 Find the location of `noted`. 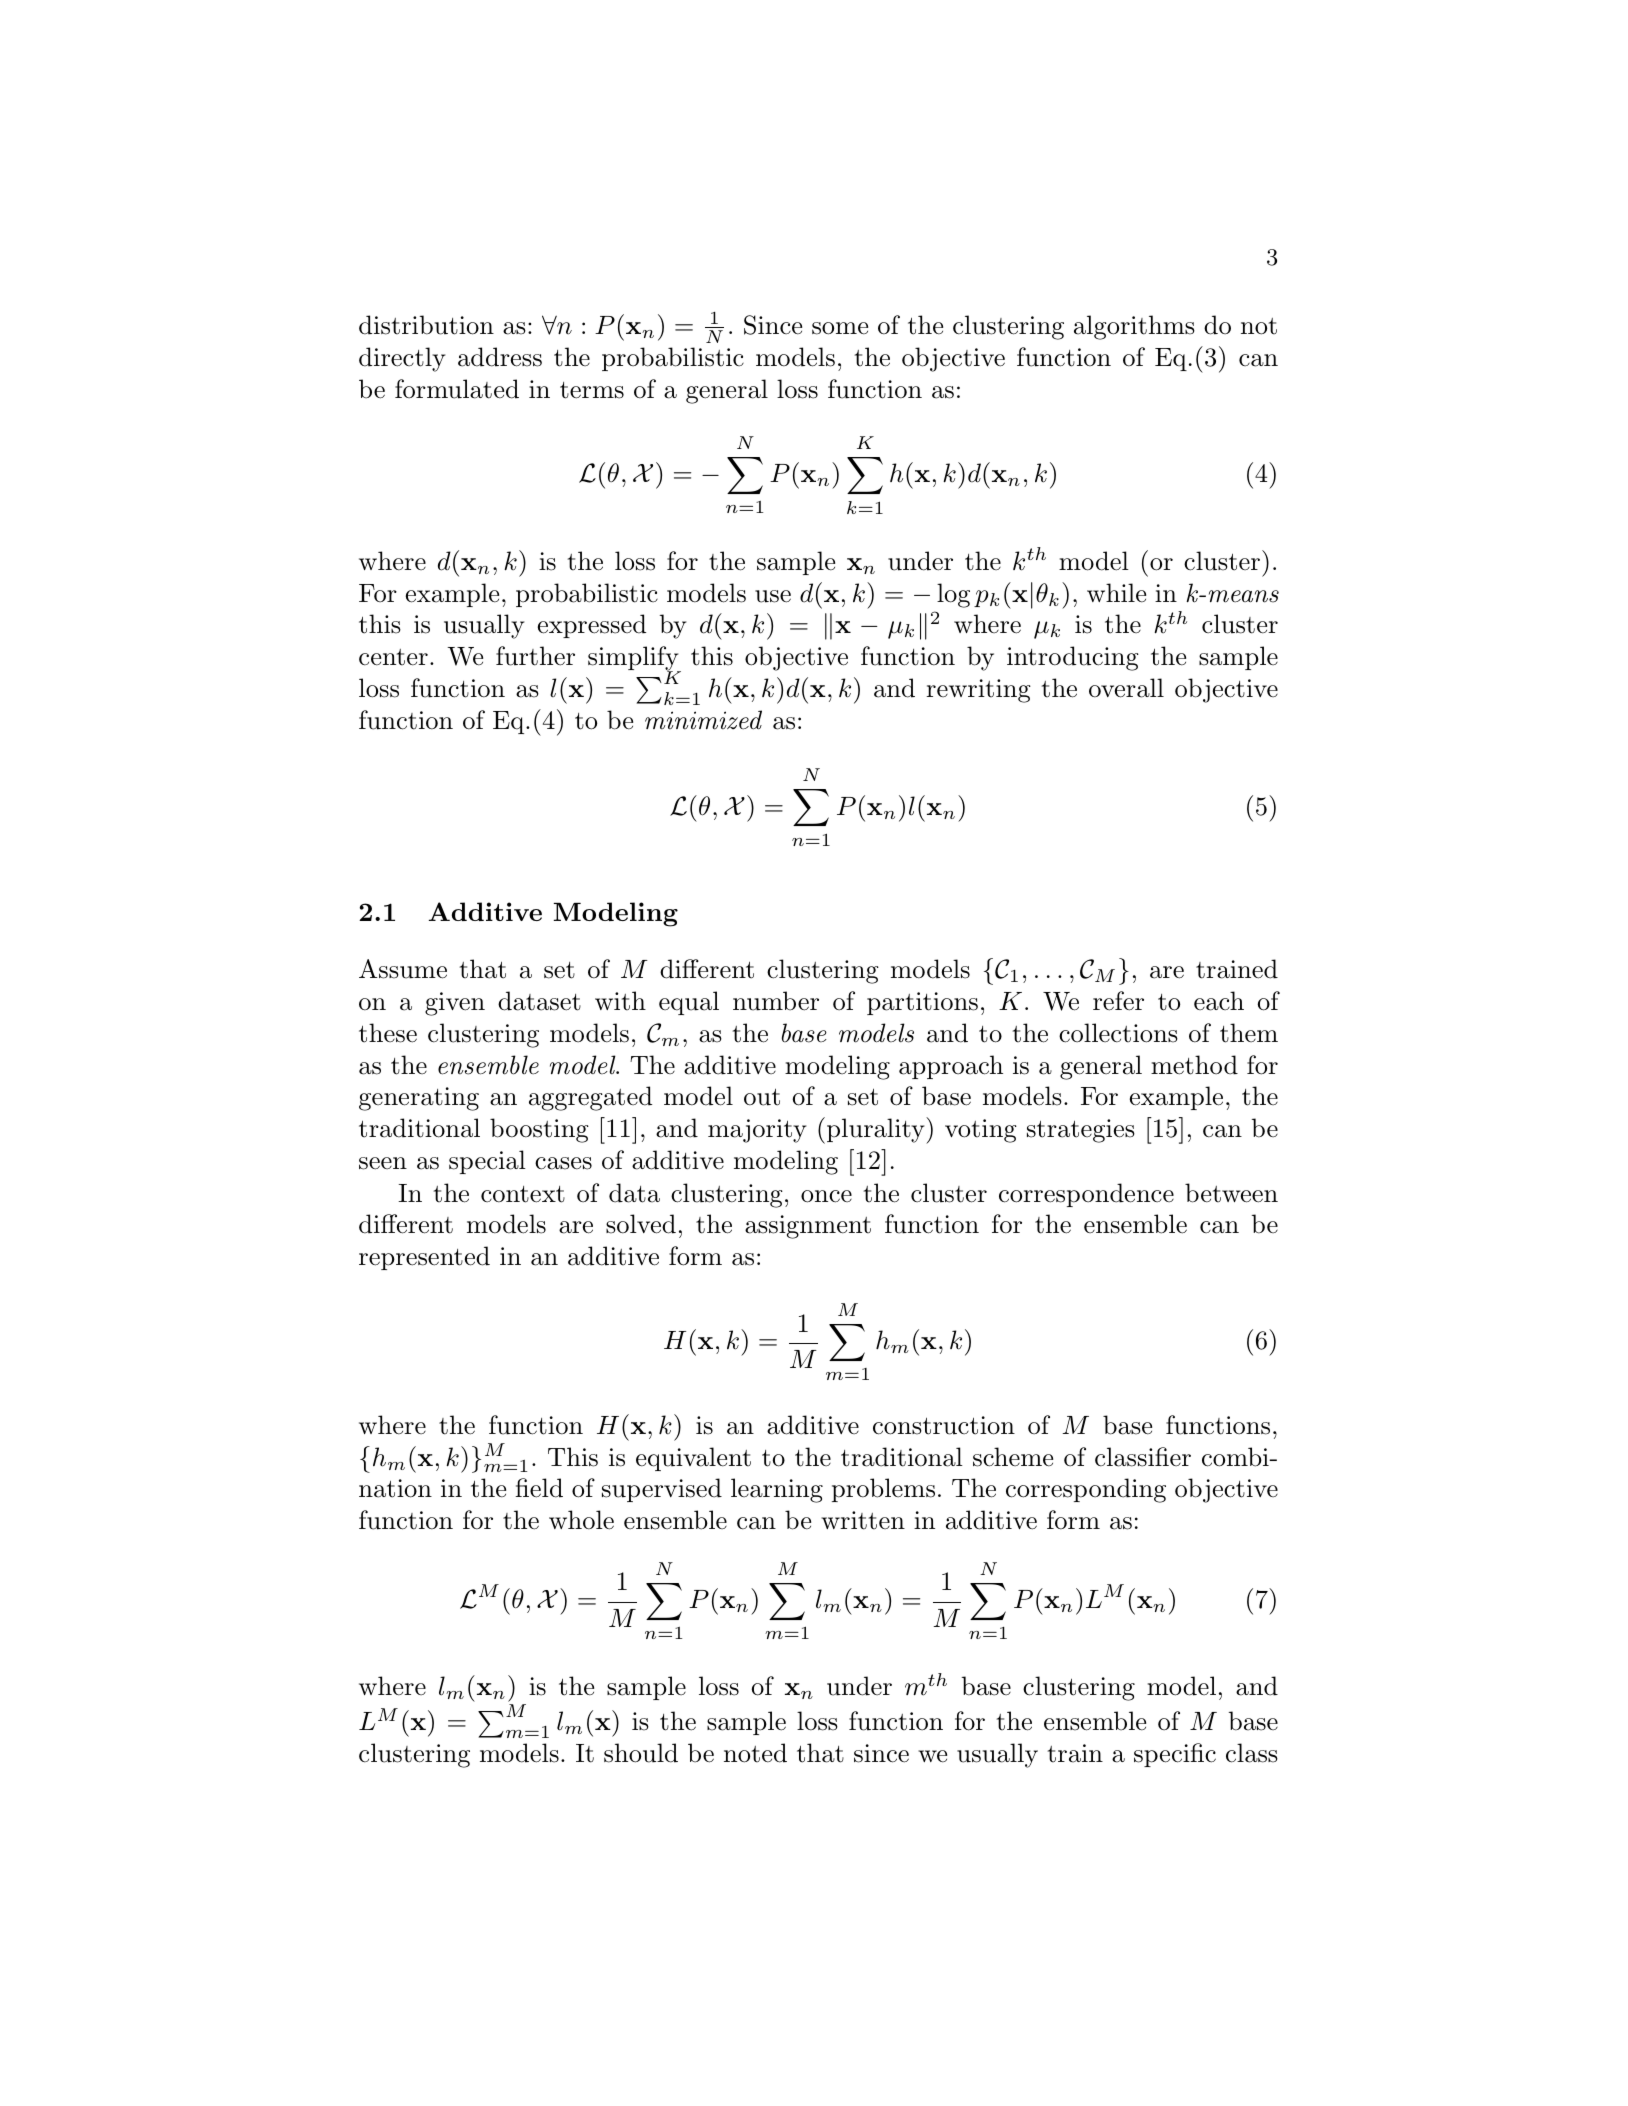

noted is located at coordinates (755, 1753).
